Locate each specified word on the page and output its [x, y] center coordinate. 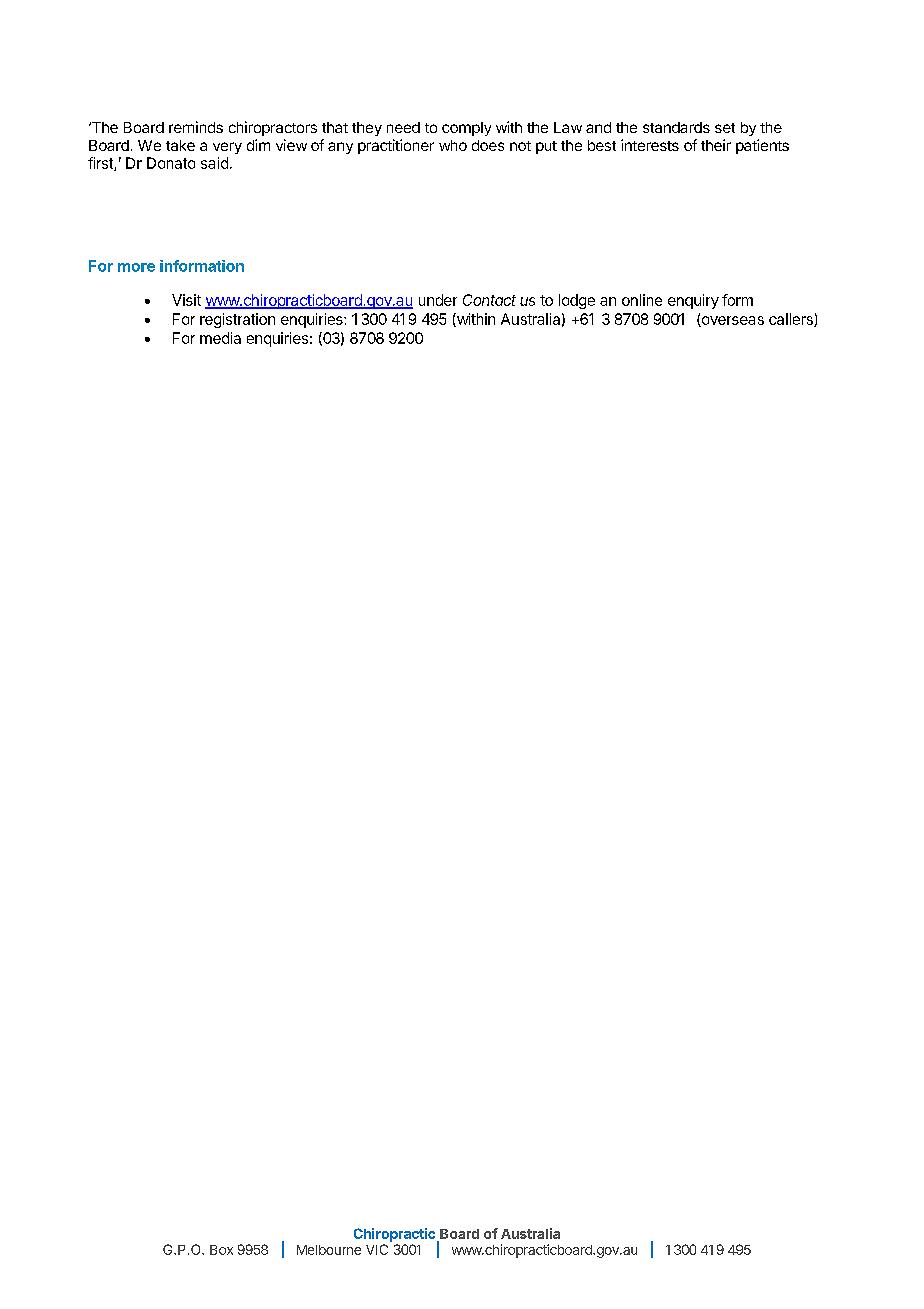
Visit [186, 300]
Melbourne [329, 1250]
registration [237, 320]
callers [792, 320]
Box [221, 1250]
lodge [577, 301]
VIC [377, 1249]
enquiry [693, 301]
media [220, 338]
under [438, 300]
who [453, 145]
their [716, 145]
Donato [171, 163]
